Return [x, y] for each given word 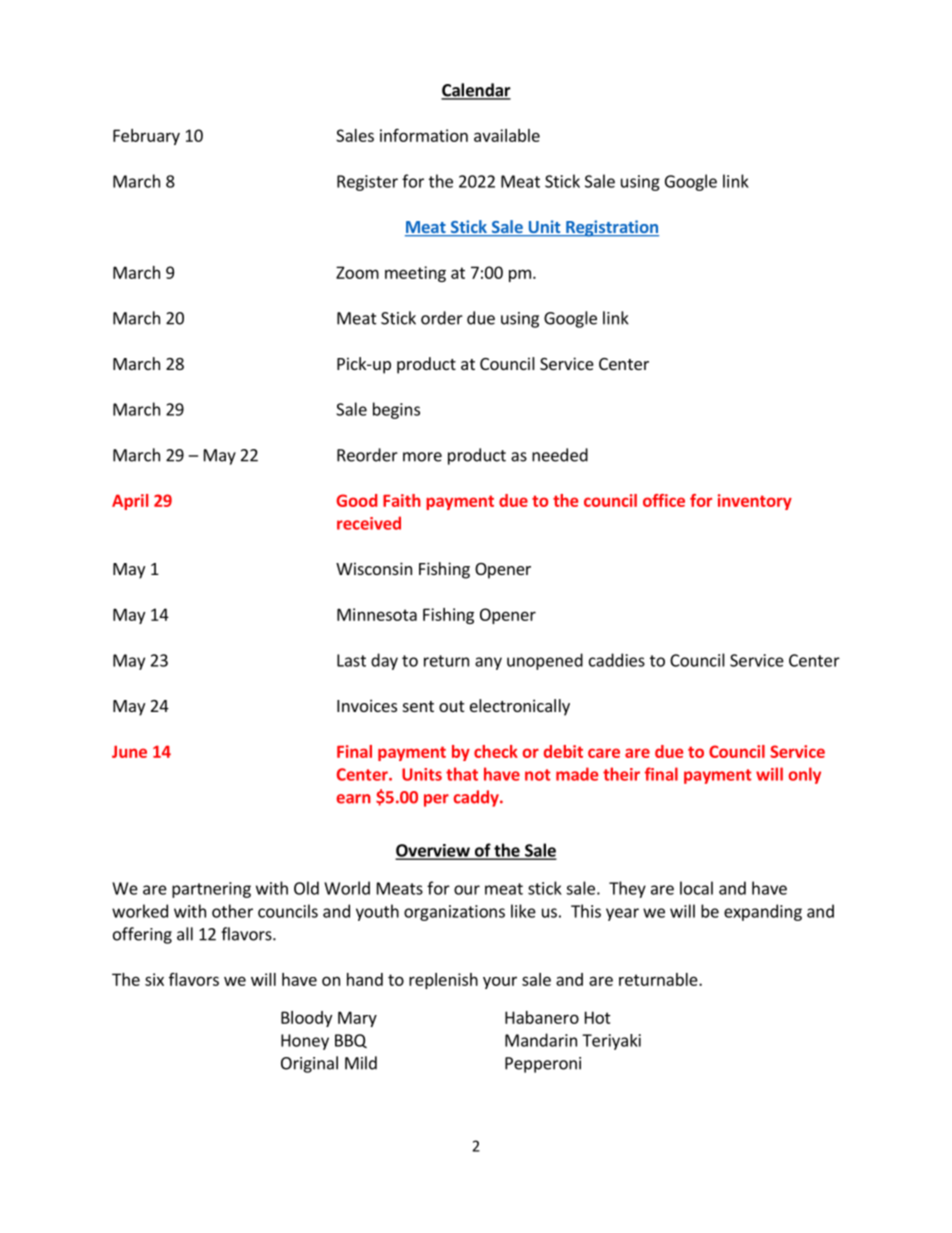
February [146, 137]
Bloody [306, 1019]
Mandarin [541, 1040]
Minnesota [377, 614]
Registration [611, 228]
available [507, 135]
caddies [617, 660]
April [130, 502]
